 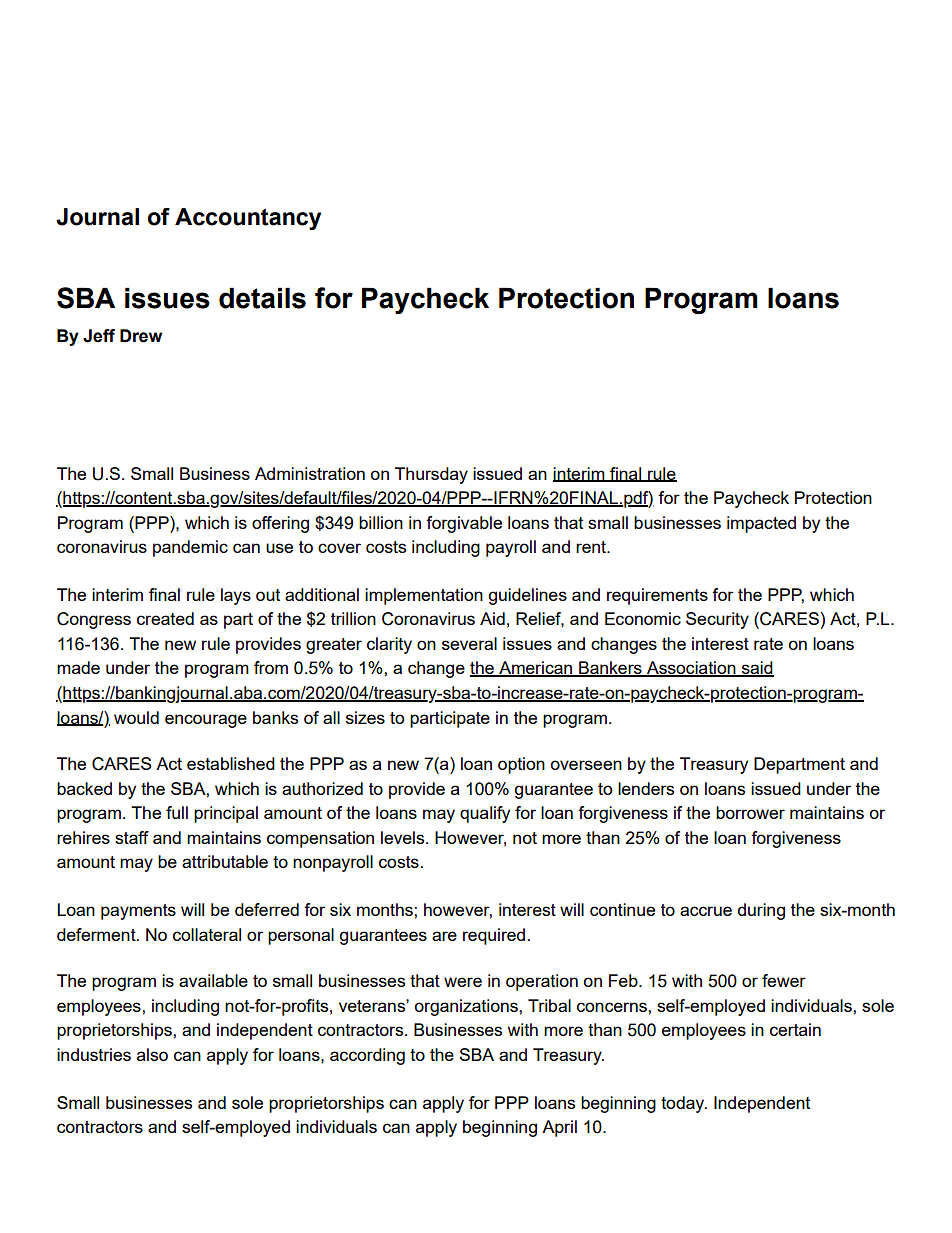 I want to click on accrue, so click(x=706, y=911).
